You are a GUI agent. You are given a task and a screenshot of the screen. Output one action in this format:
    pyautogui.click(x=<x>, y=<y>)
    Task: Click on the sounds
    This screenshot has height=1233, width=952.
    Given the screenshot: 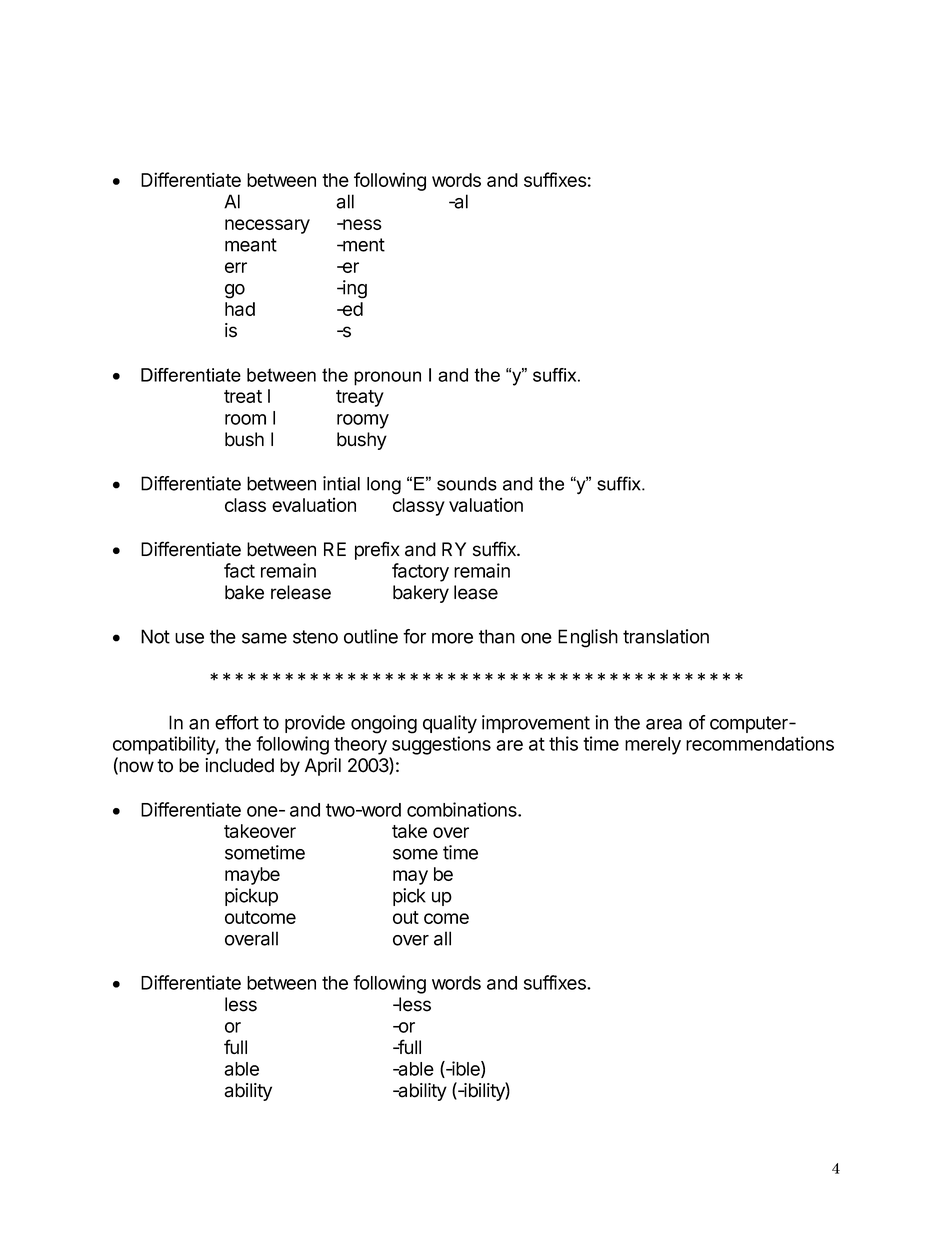 What is the action you would take?
    pyautogui.click(x=467, y=484)
